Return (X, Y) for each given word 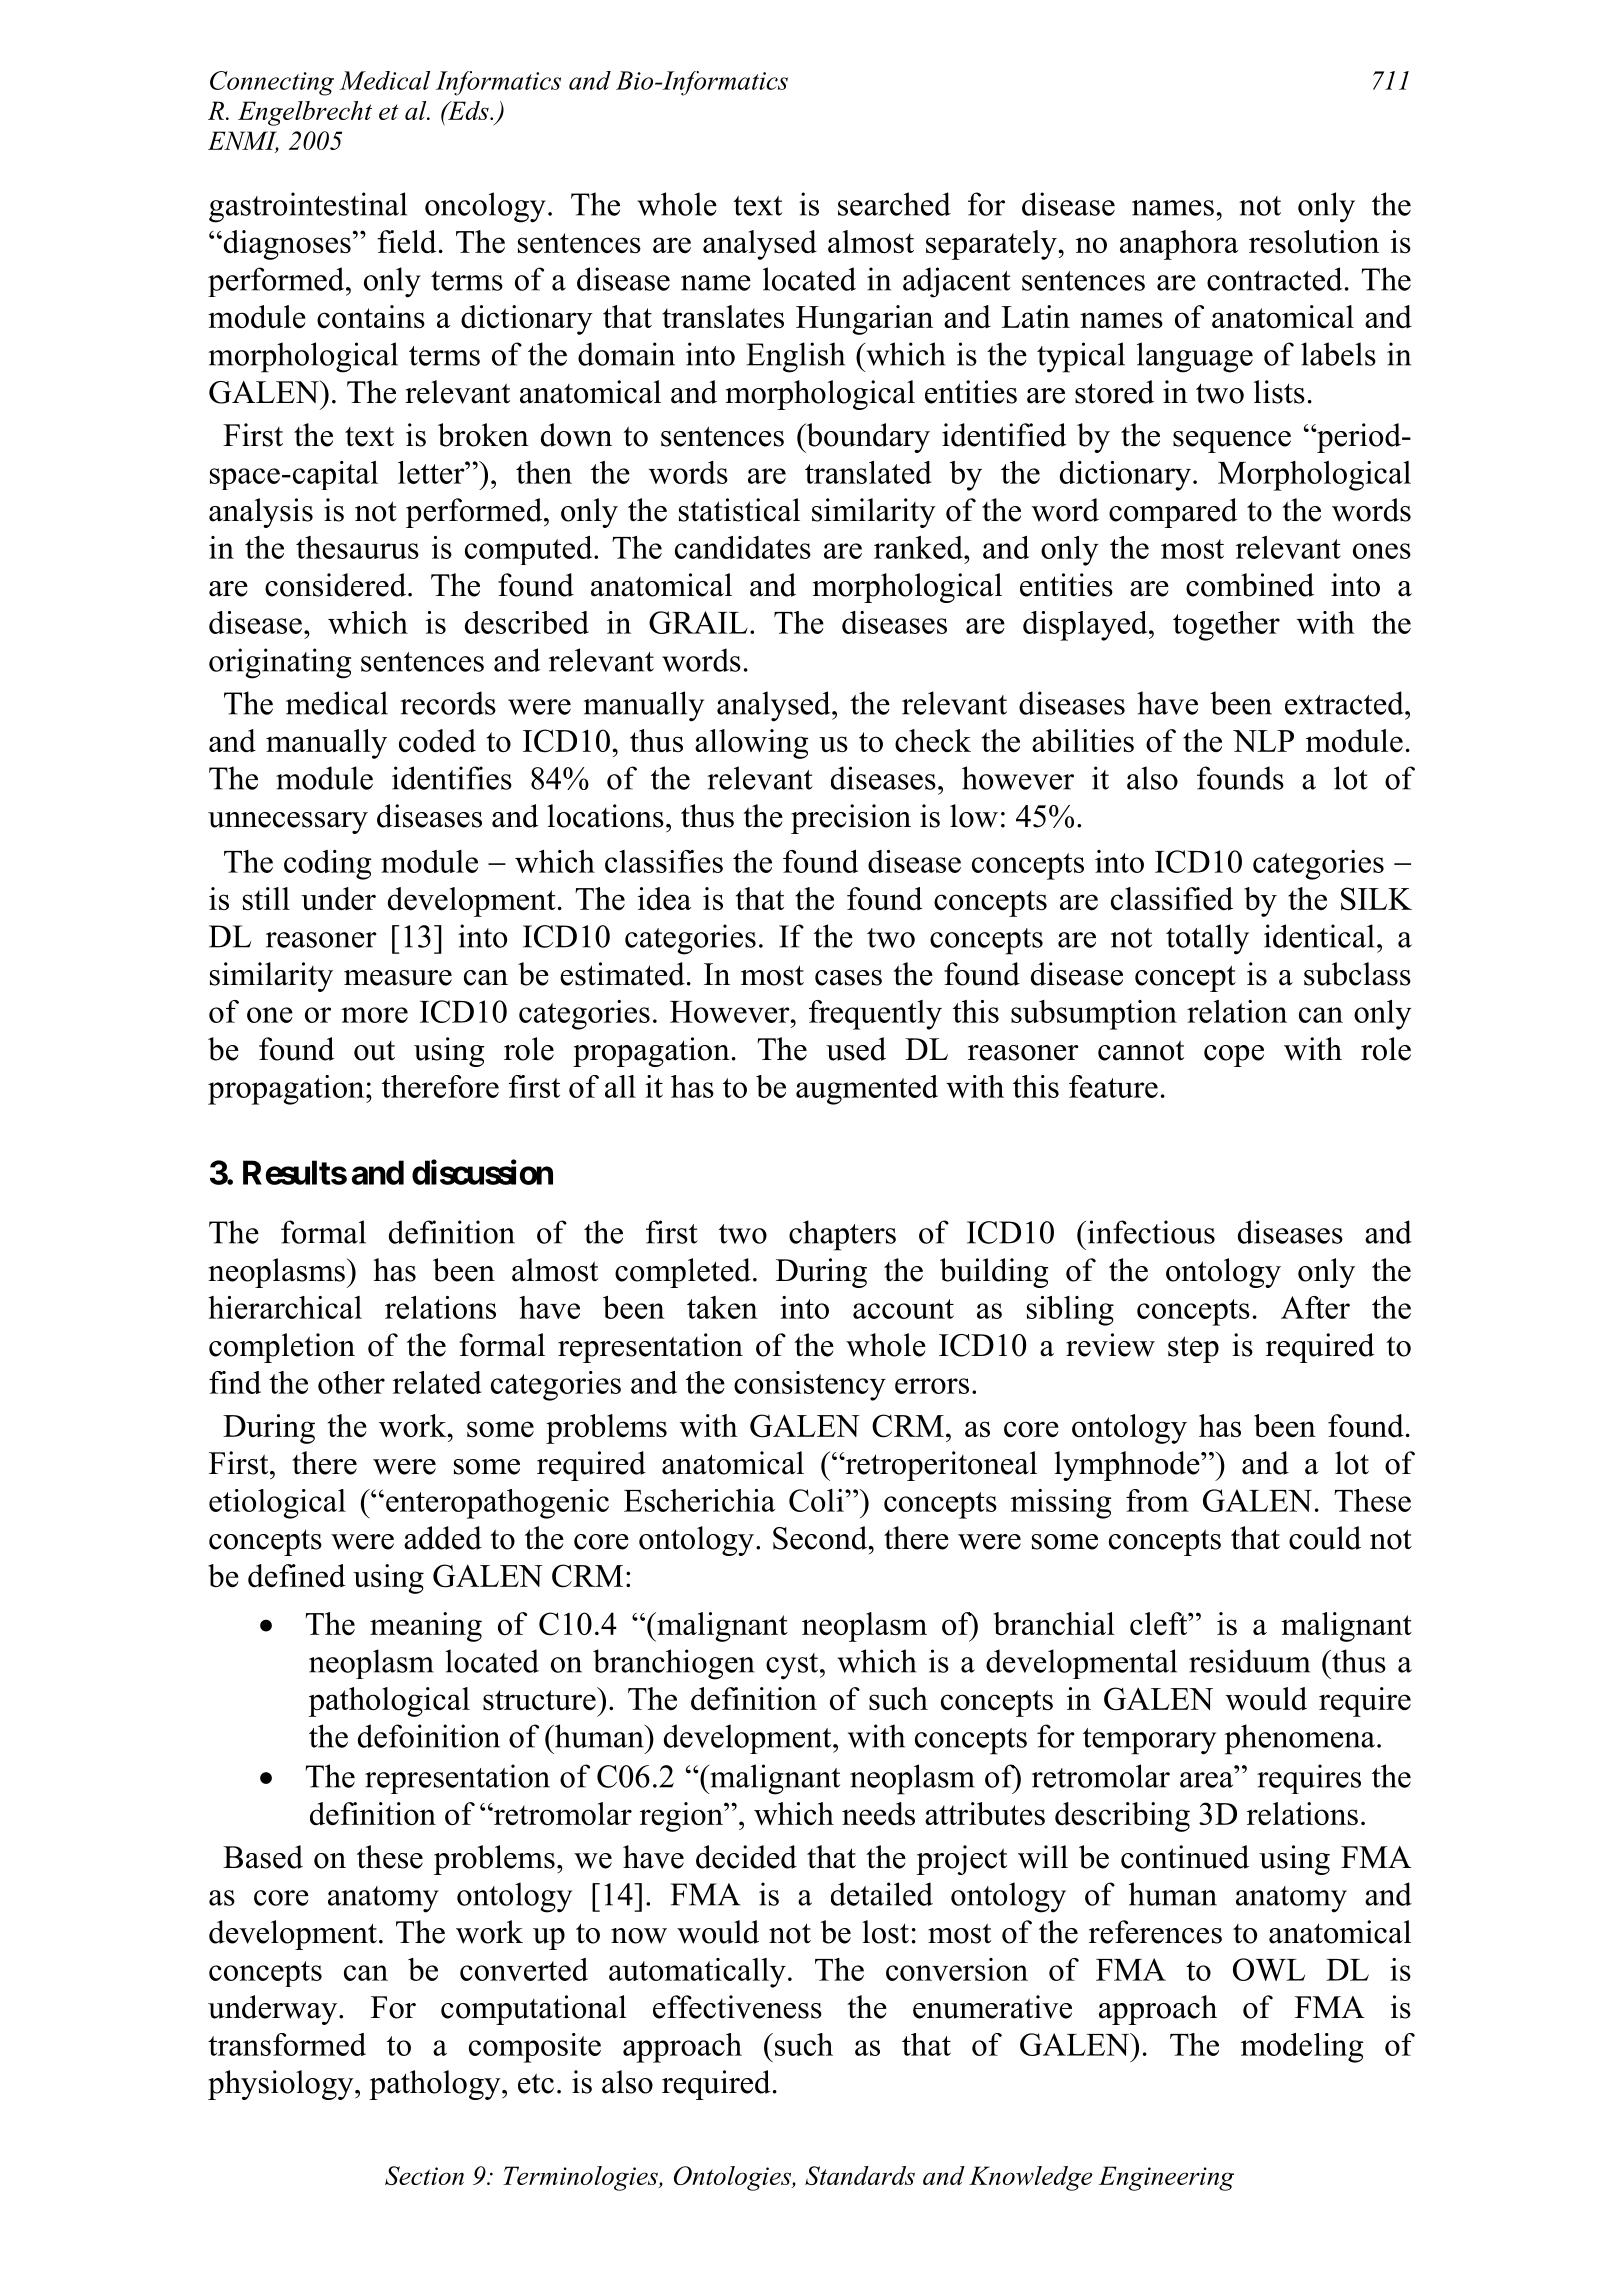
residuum (1249, 1661)
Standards (860, 2175)
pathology (436, 2085)
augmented (867, 1090)
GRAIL (698, 622)
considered (335, 585)
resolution (1314, 241)
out (374, 1051)
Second (821, 1538)
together (1226, 626)
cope (1234, 1056)
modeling (1302, 2048)
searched (894, 204)
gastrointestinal (308, 207)
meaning (426, 1627)
